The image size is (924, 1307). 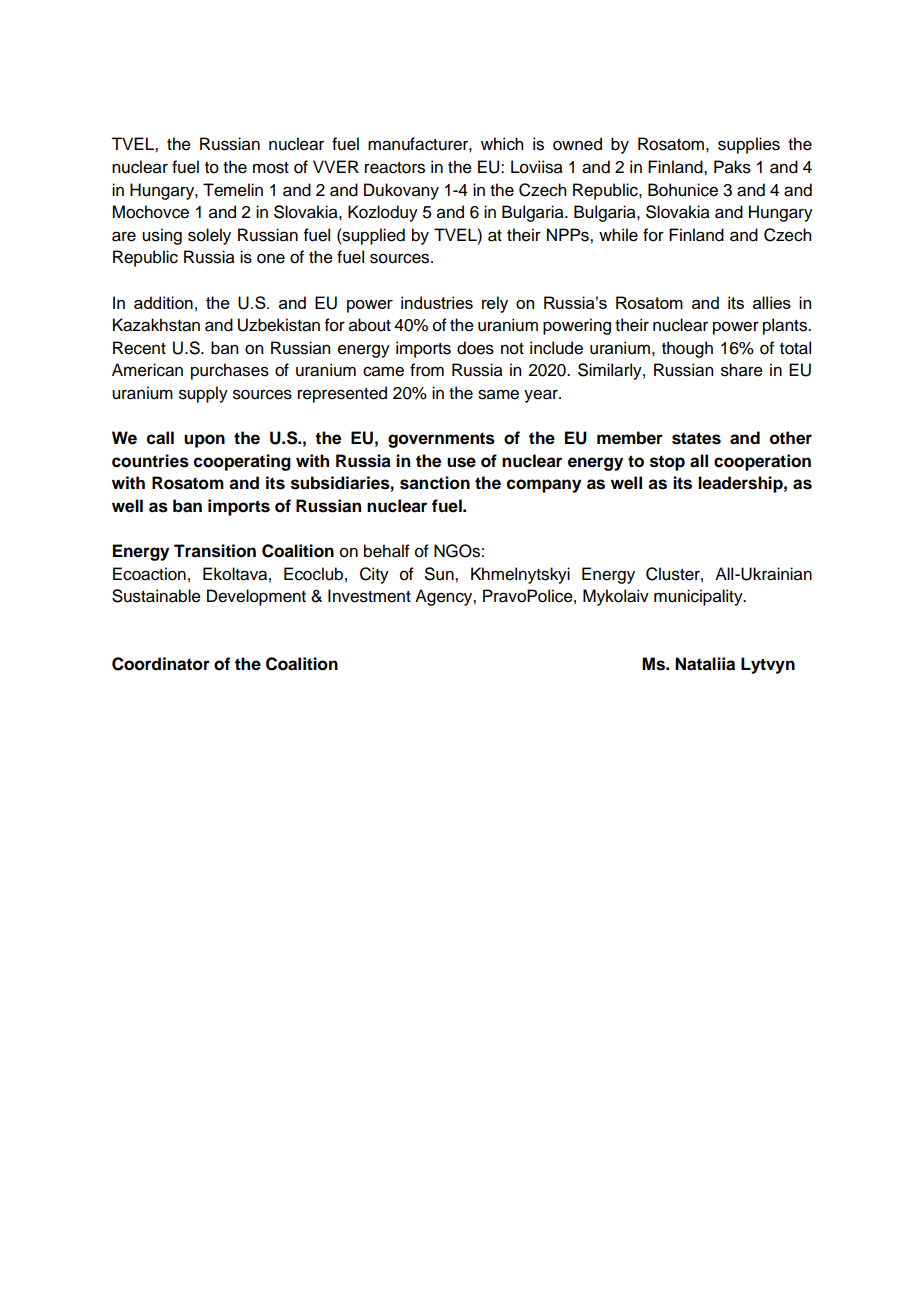 What do you see at coordinates (696, 438) in the document?
I see `states` at bounding box center [696, 438].
